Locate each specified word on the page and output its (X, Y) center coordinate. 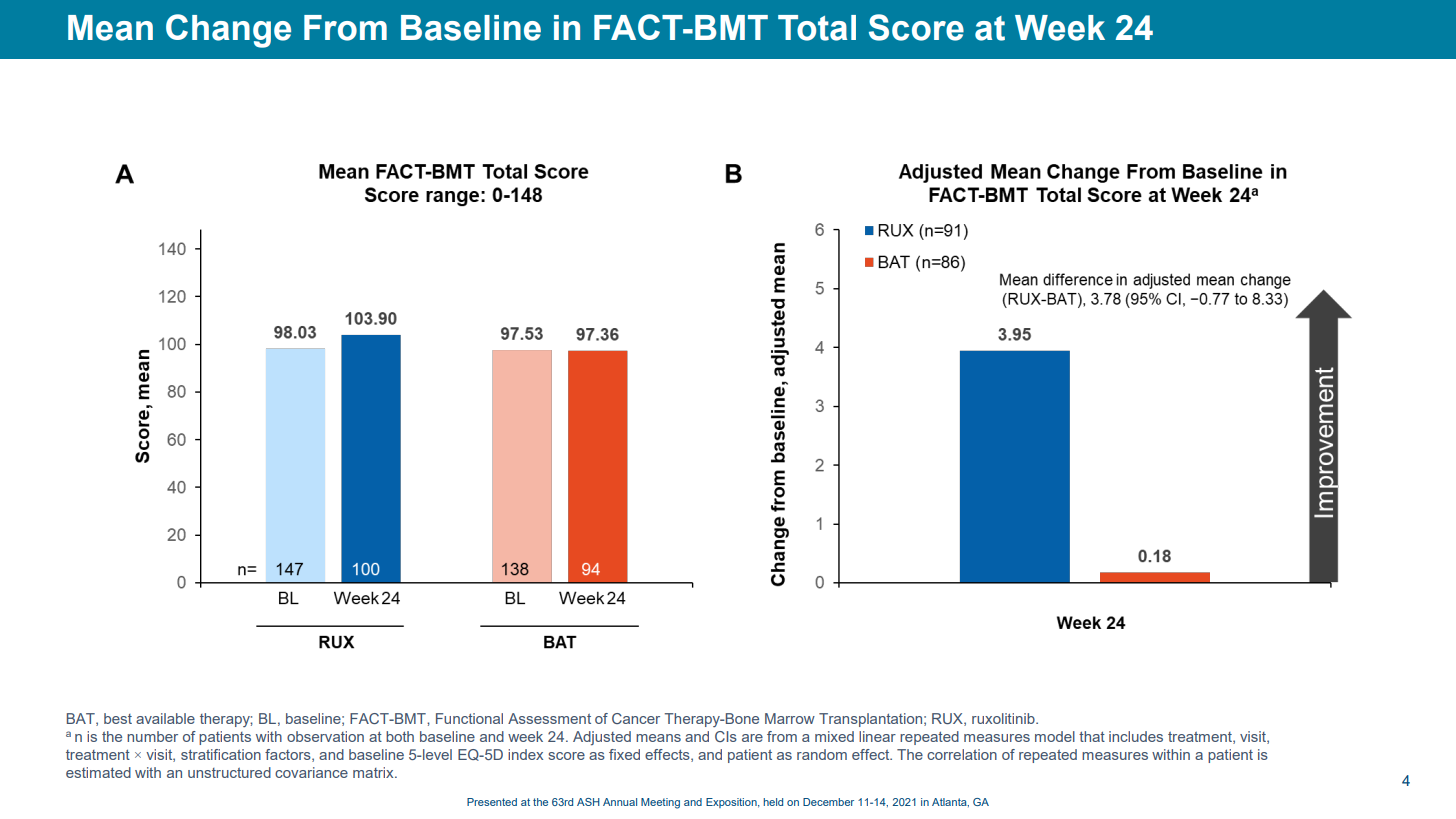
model (1055, 736)
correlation (962, 754)
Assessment (549, 718)
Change (228, 31)
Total (817, 28)
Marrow (790, 718)
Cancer (636, 718)
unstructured (229, 772)
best (118, 718)
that (1092, 736)
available (165, 718)
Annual (620, 802)
